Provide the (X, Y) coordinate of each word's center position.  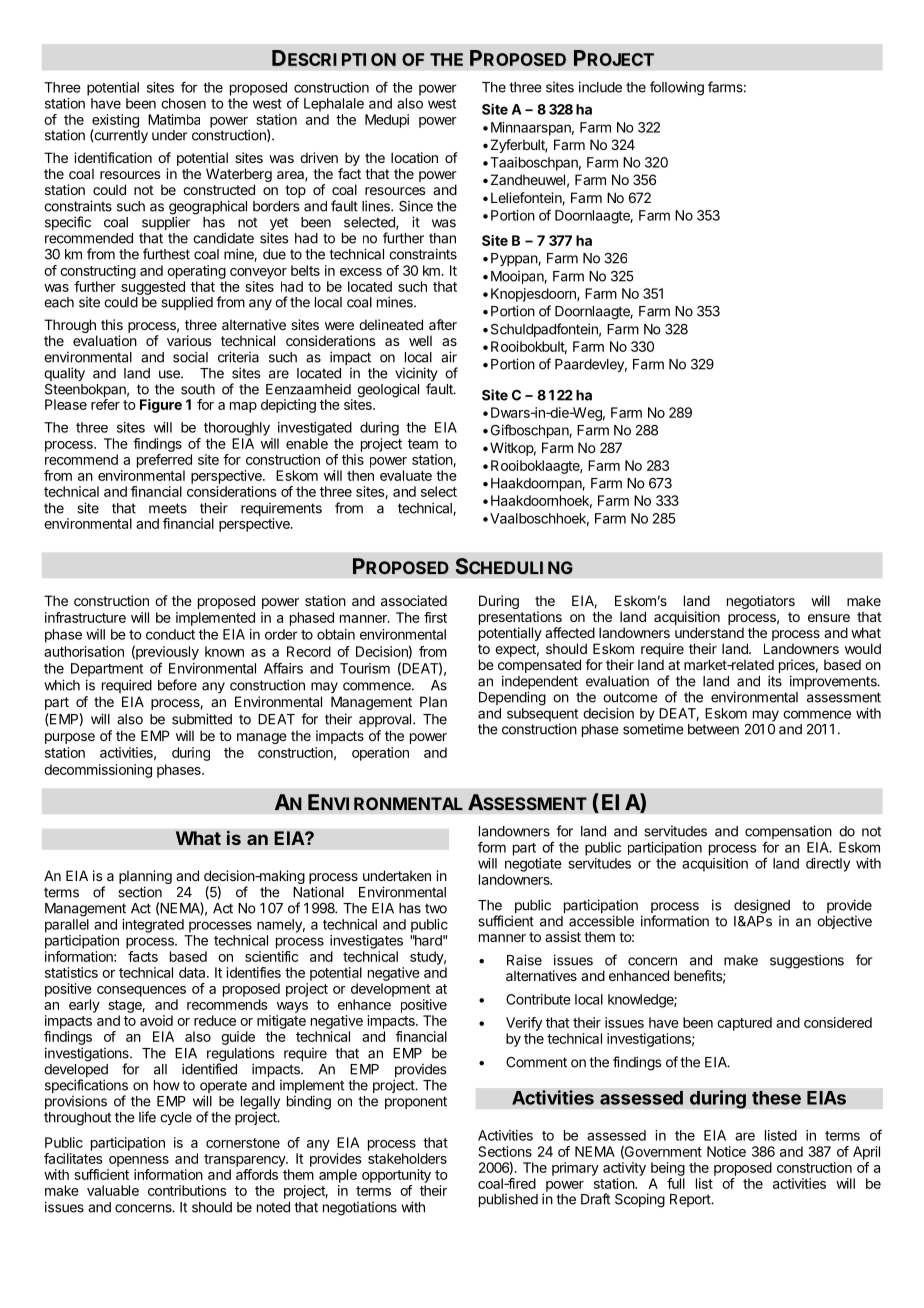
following (677, 88)
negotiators (761, 602)
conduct (170, 634)
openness (139, 1161)
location (414, 157)
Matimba (174, 119)
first (435, 617)
